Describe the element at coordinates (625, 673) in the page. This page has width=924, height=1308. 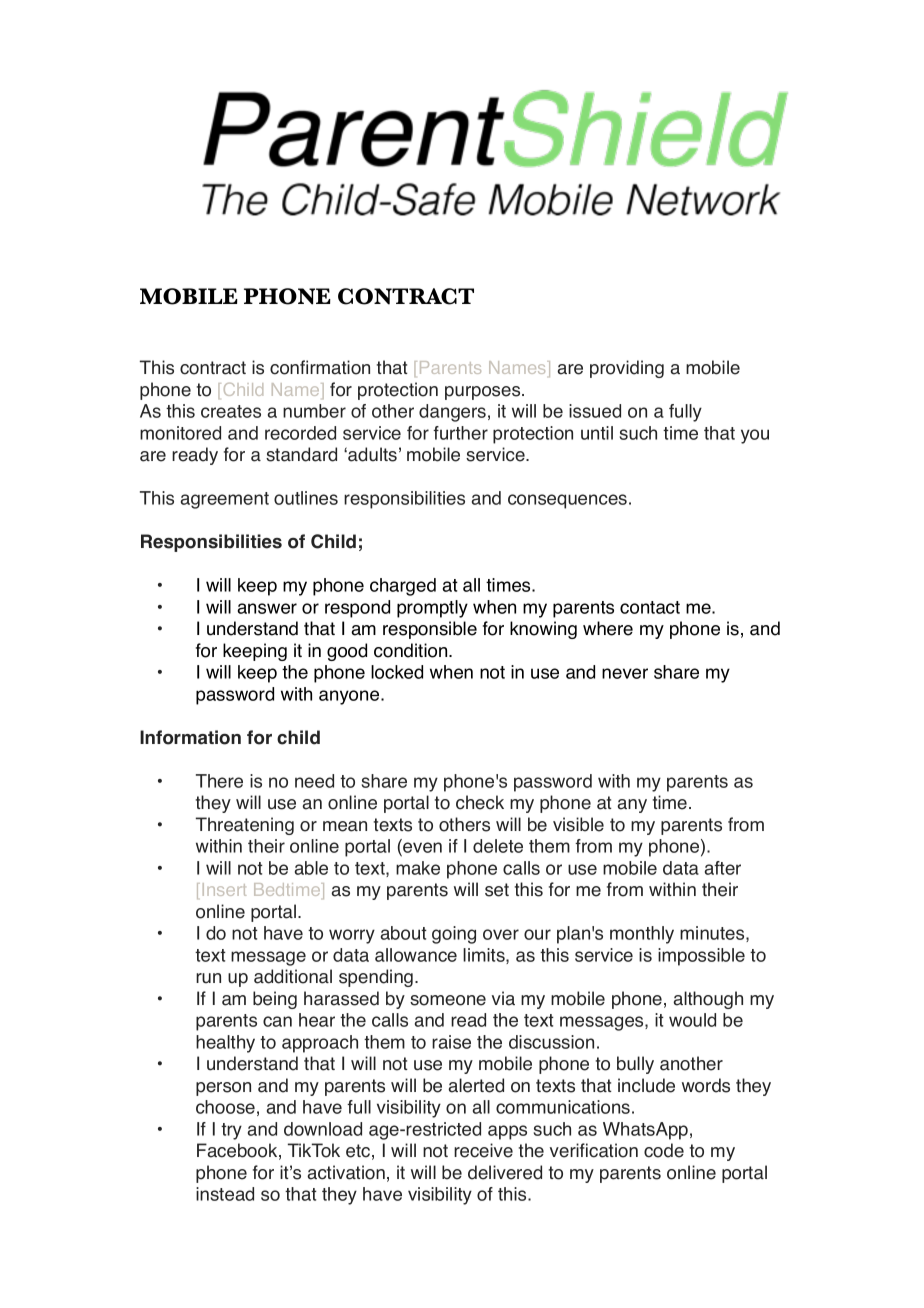
I see `never` at that location.
